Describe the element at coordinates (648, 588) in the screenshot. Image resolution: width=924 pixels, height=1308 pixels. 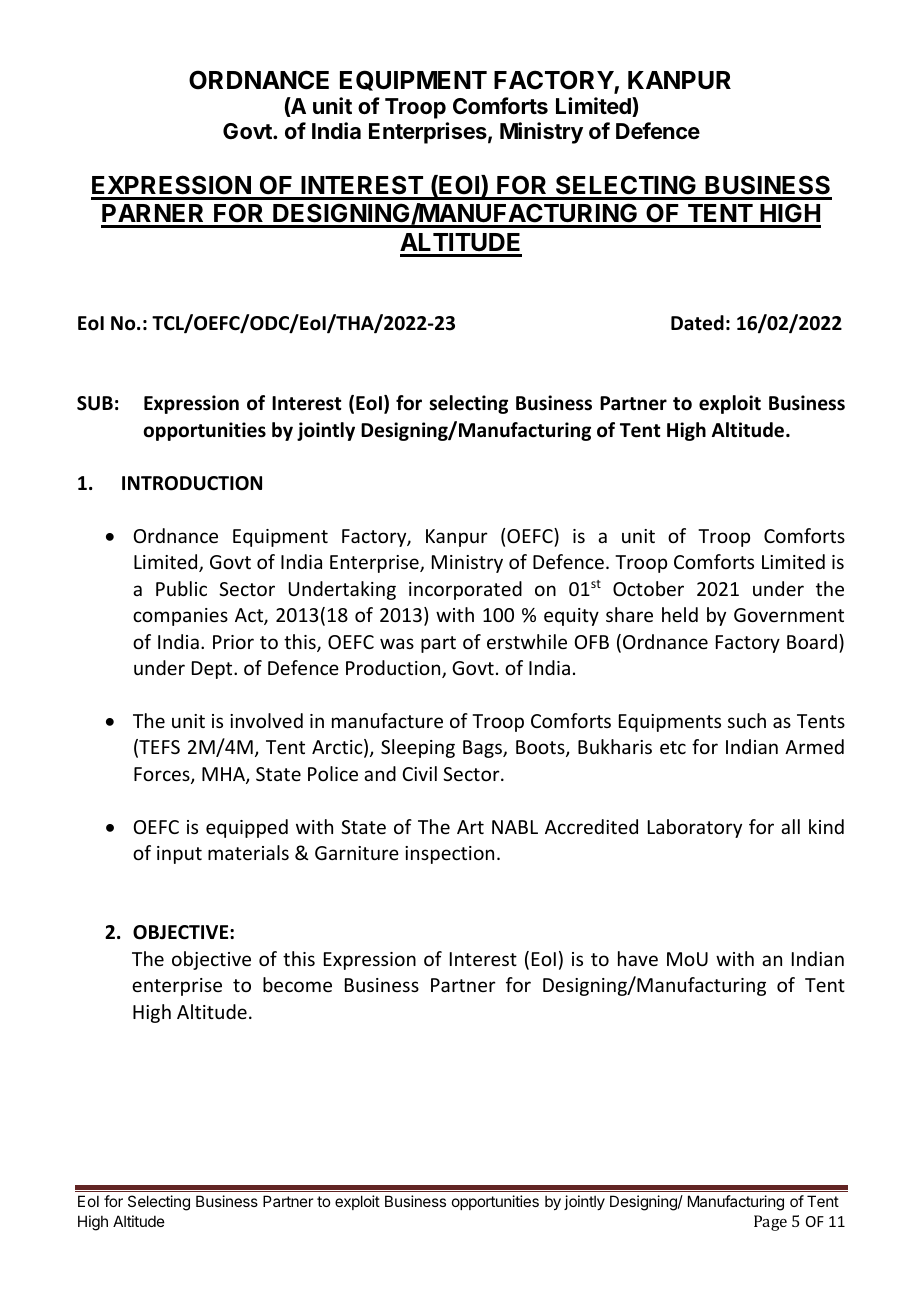
I see `October` at that location.
